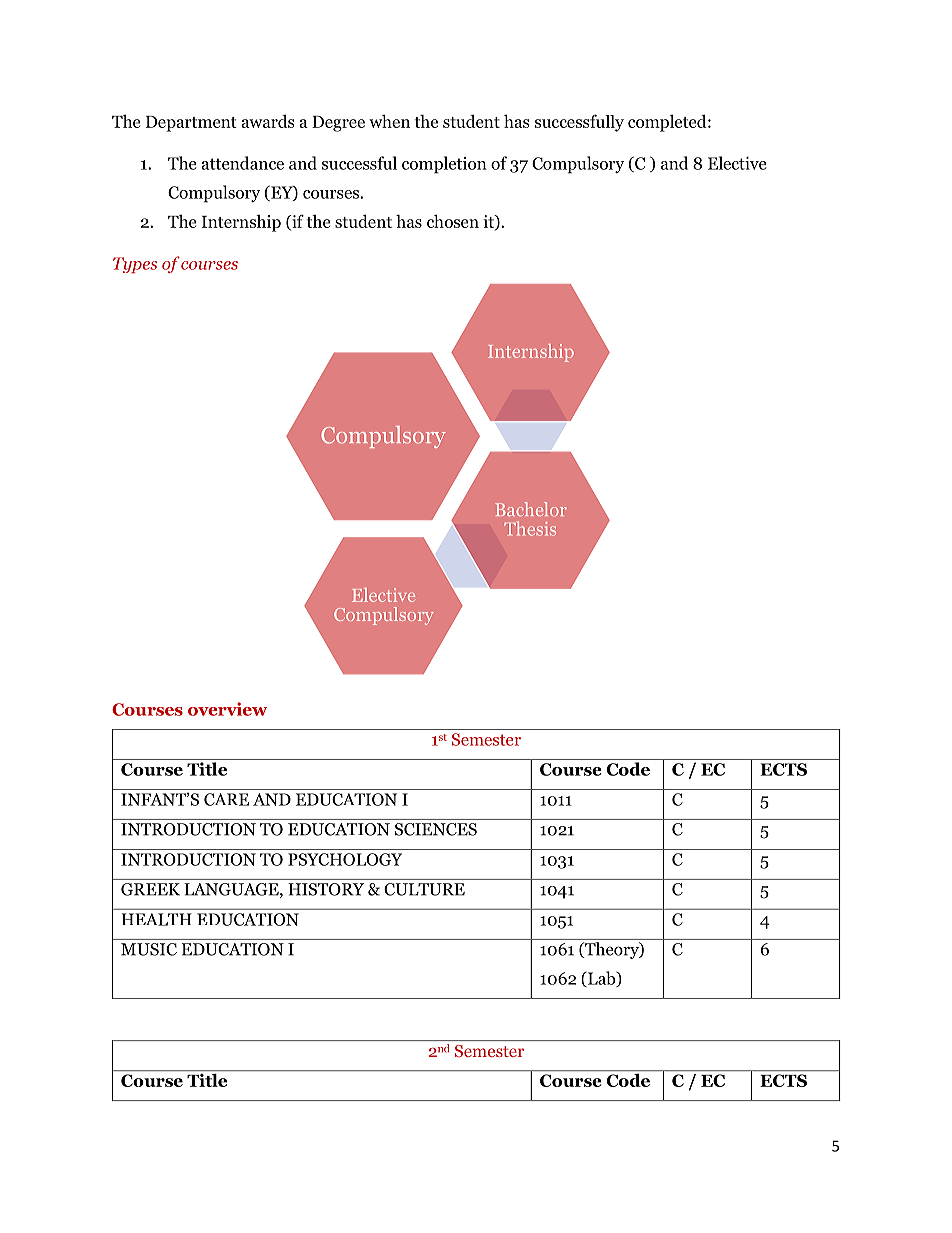  I want to click on HISTORY, so click(326, 889).
